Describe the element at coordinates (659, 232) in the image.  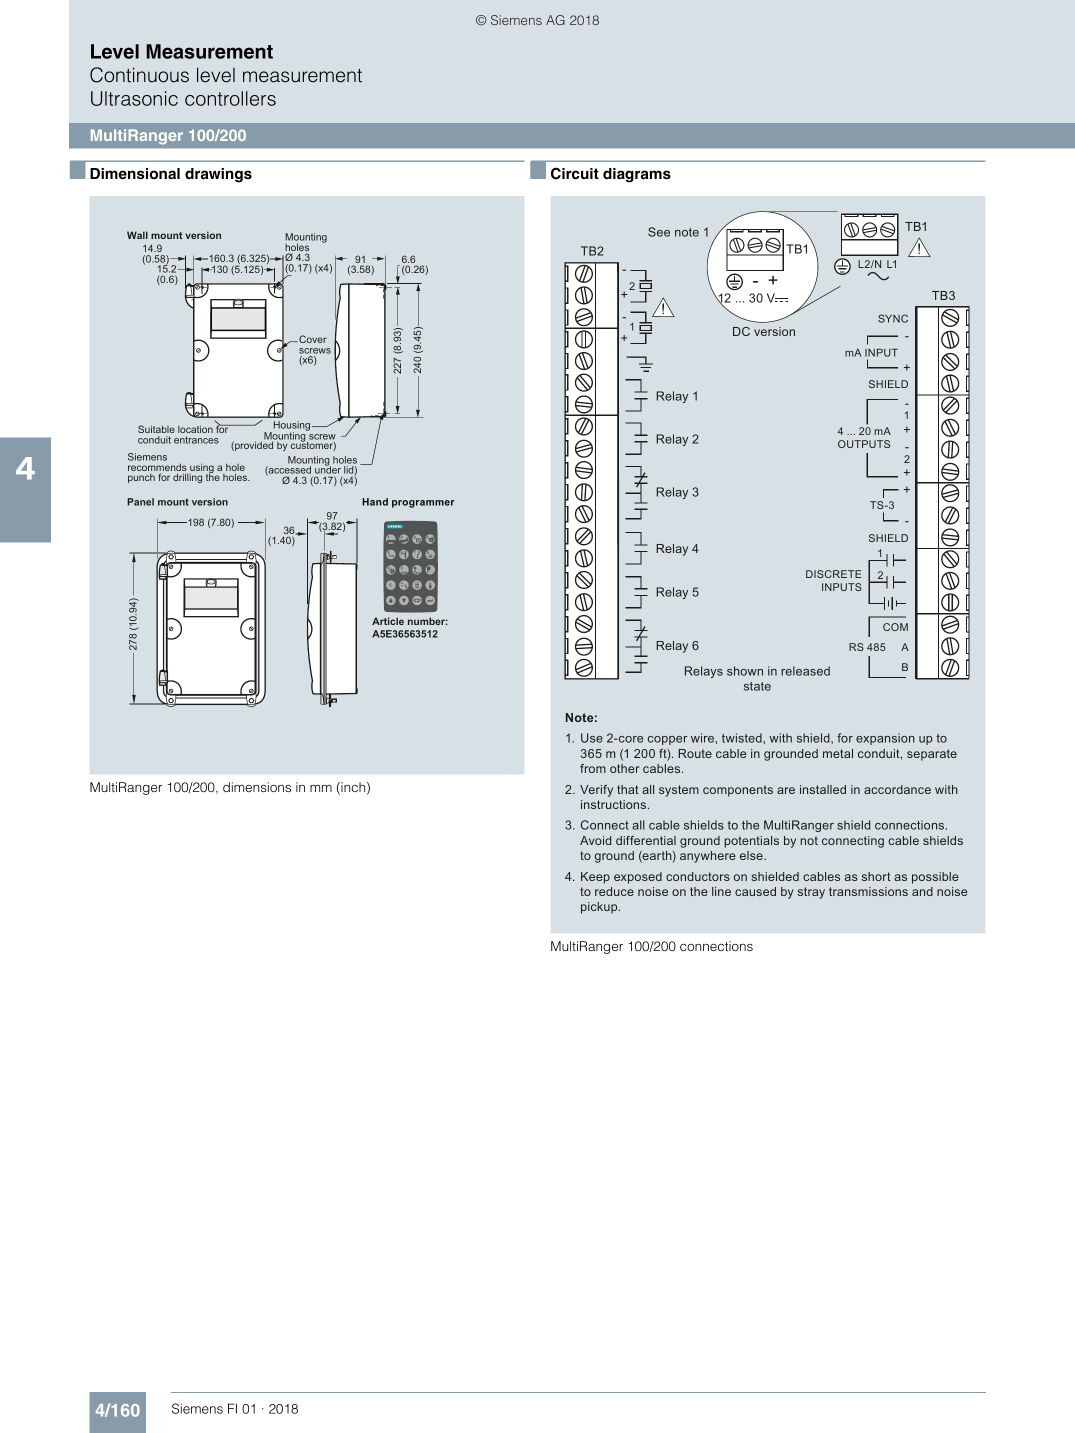
I see `See` at that location.
